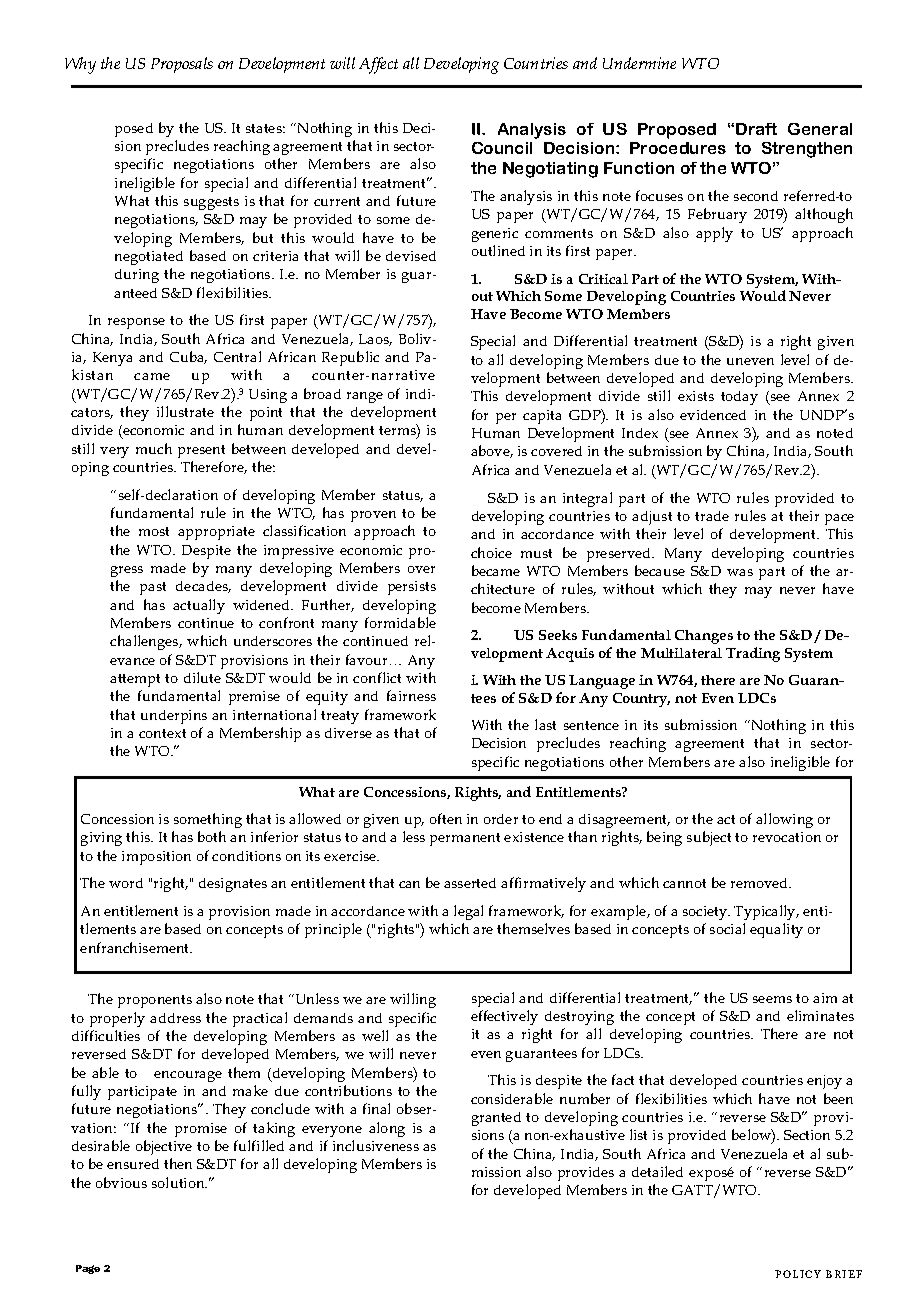 This screenshot has width=924, height=1308. I want to click on much, so click(154, 448).
